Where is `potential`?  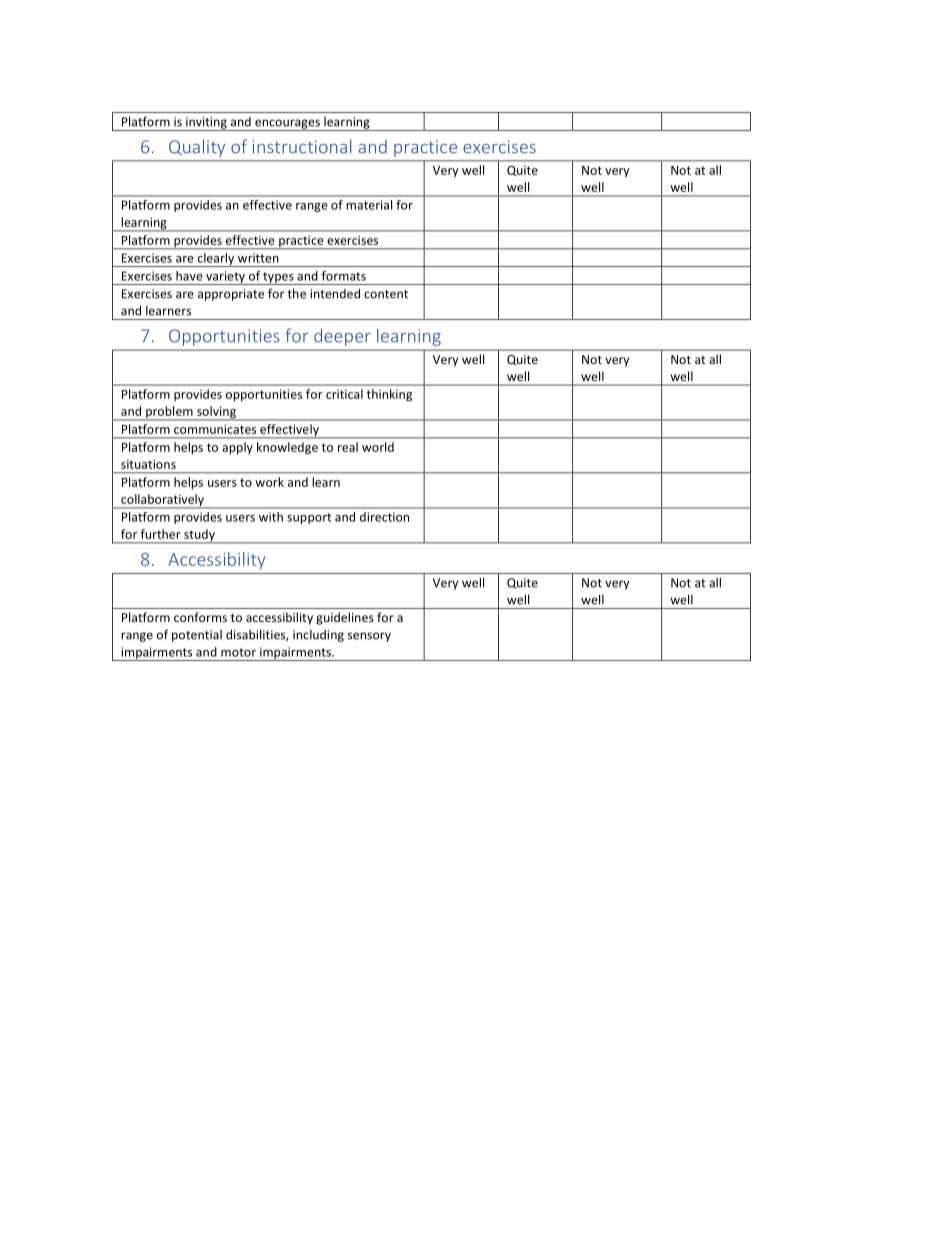
potential is located at coordinates (197, 636).
